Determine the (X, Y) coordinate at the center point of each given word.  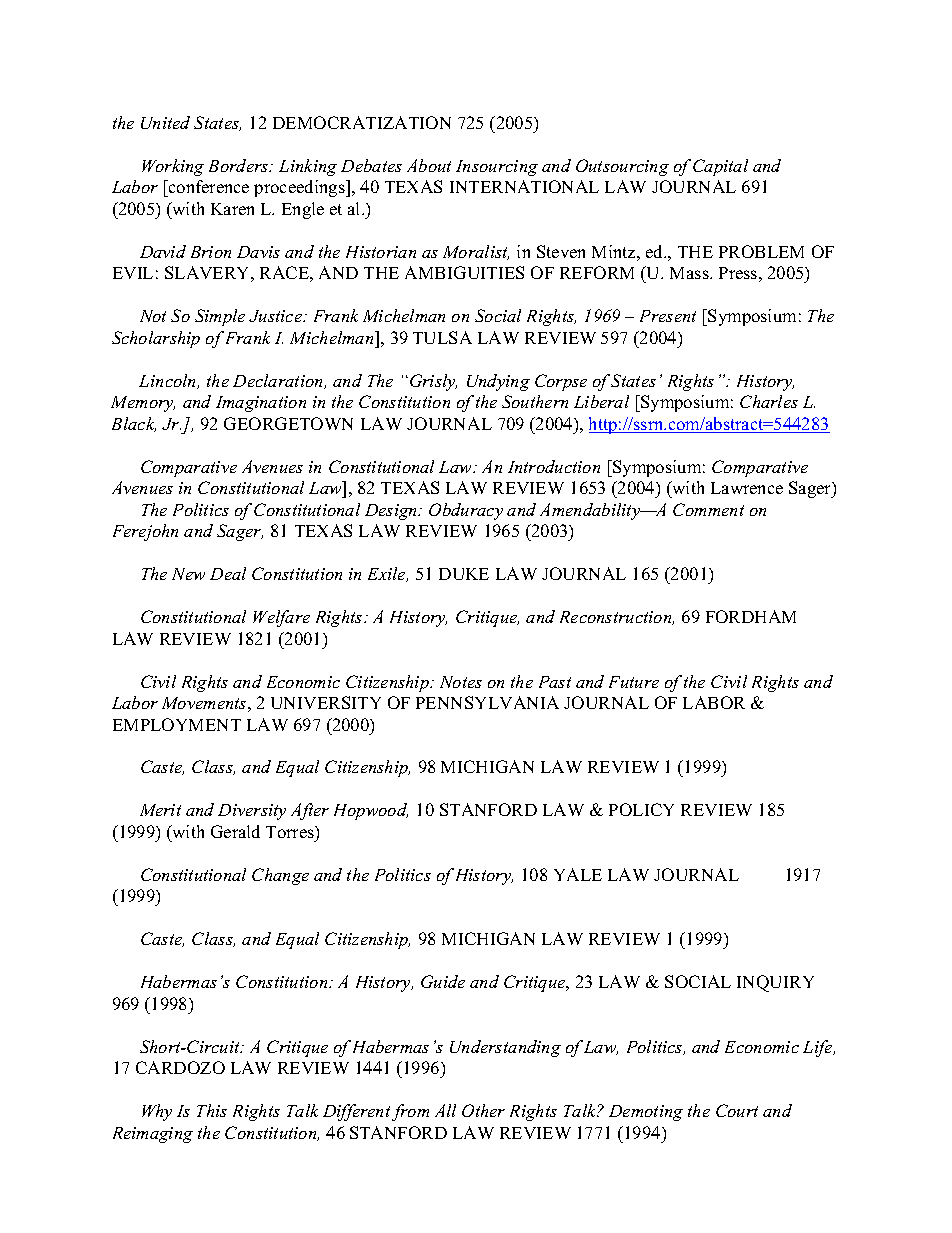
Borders (240, 165)
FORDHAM (751, 616)
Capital (720, 167)
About (429, 165)
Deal (228, 573)
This (212, 1110)
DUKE (464, 574)
